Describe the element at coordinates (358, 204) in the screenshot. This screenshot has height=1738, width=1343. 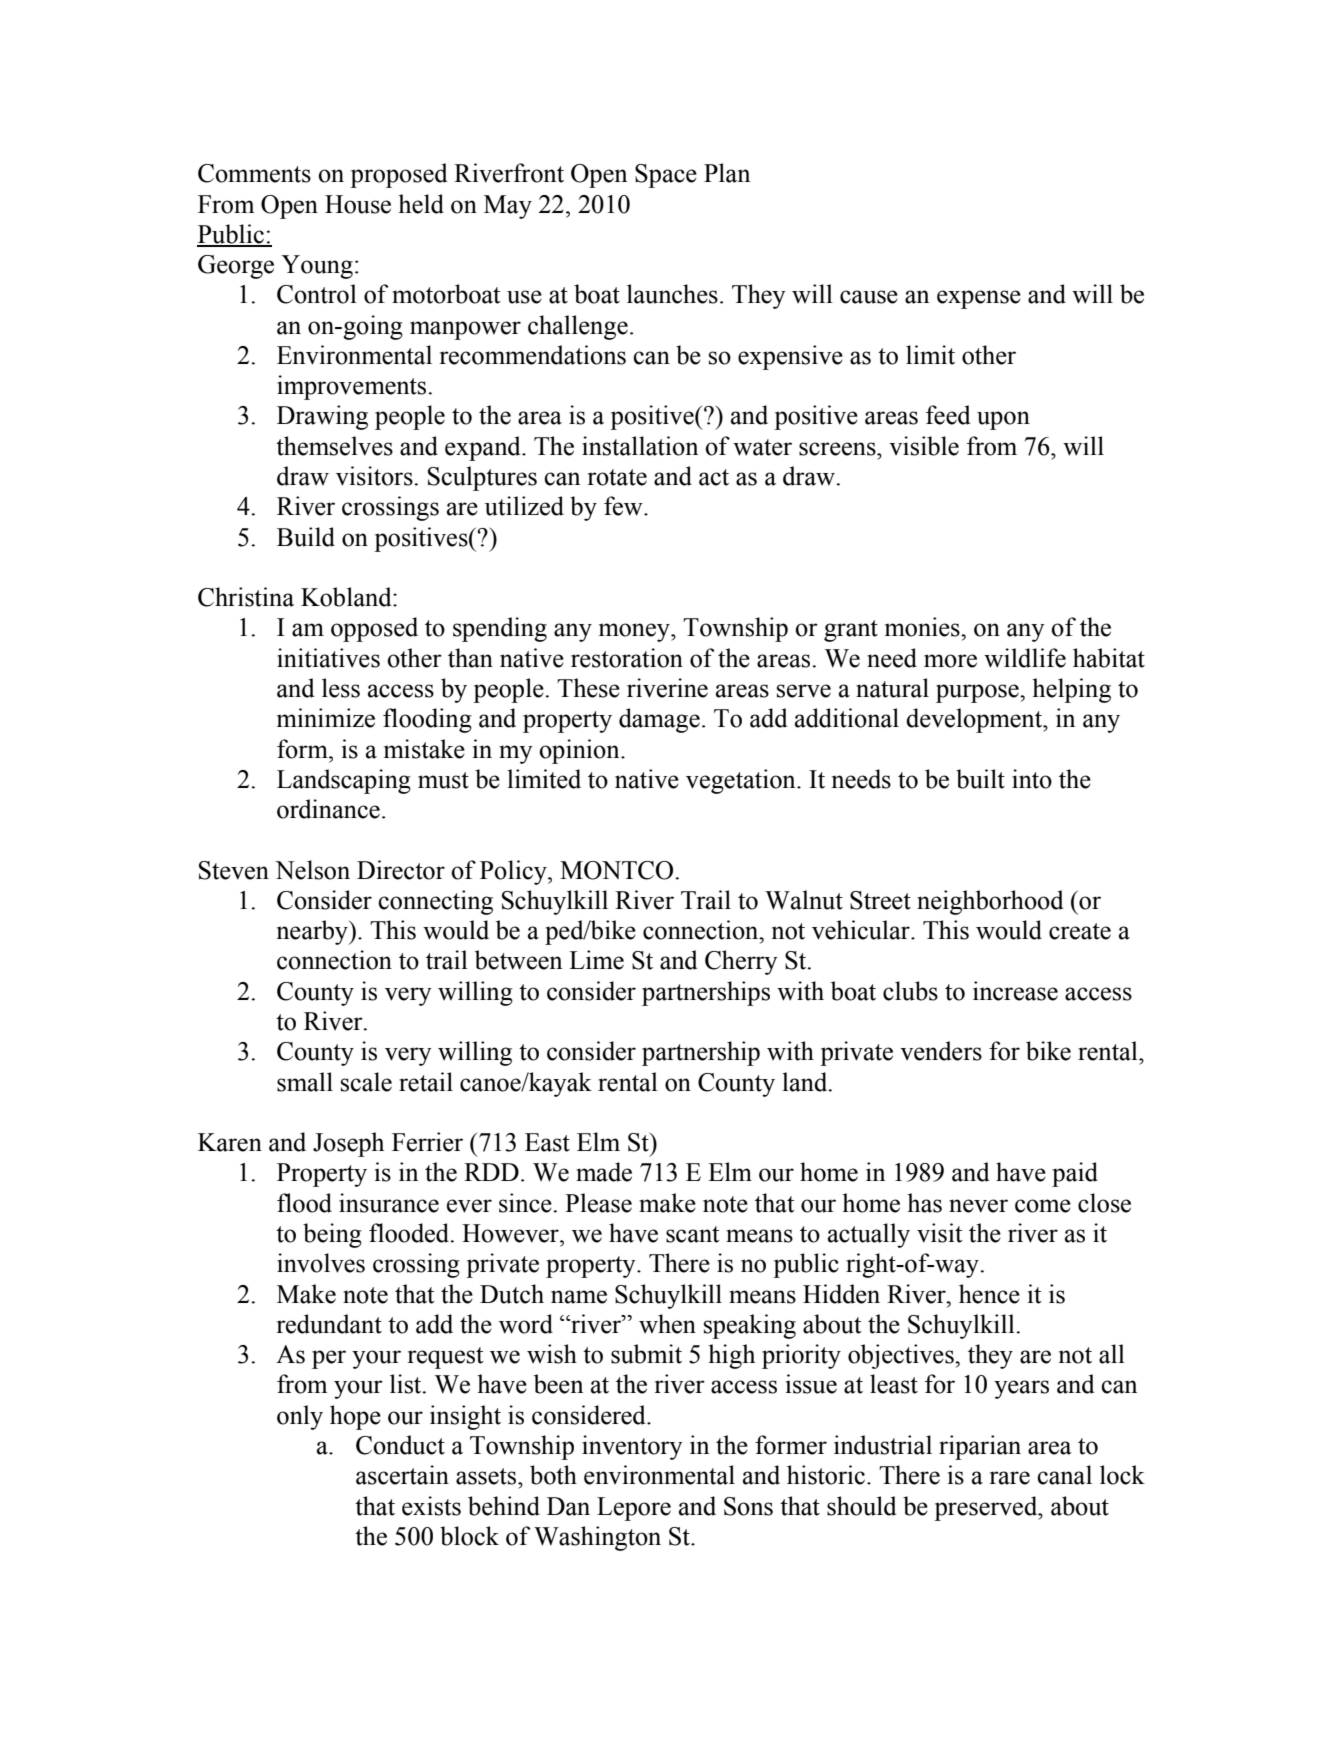
I see `House` at that location.
